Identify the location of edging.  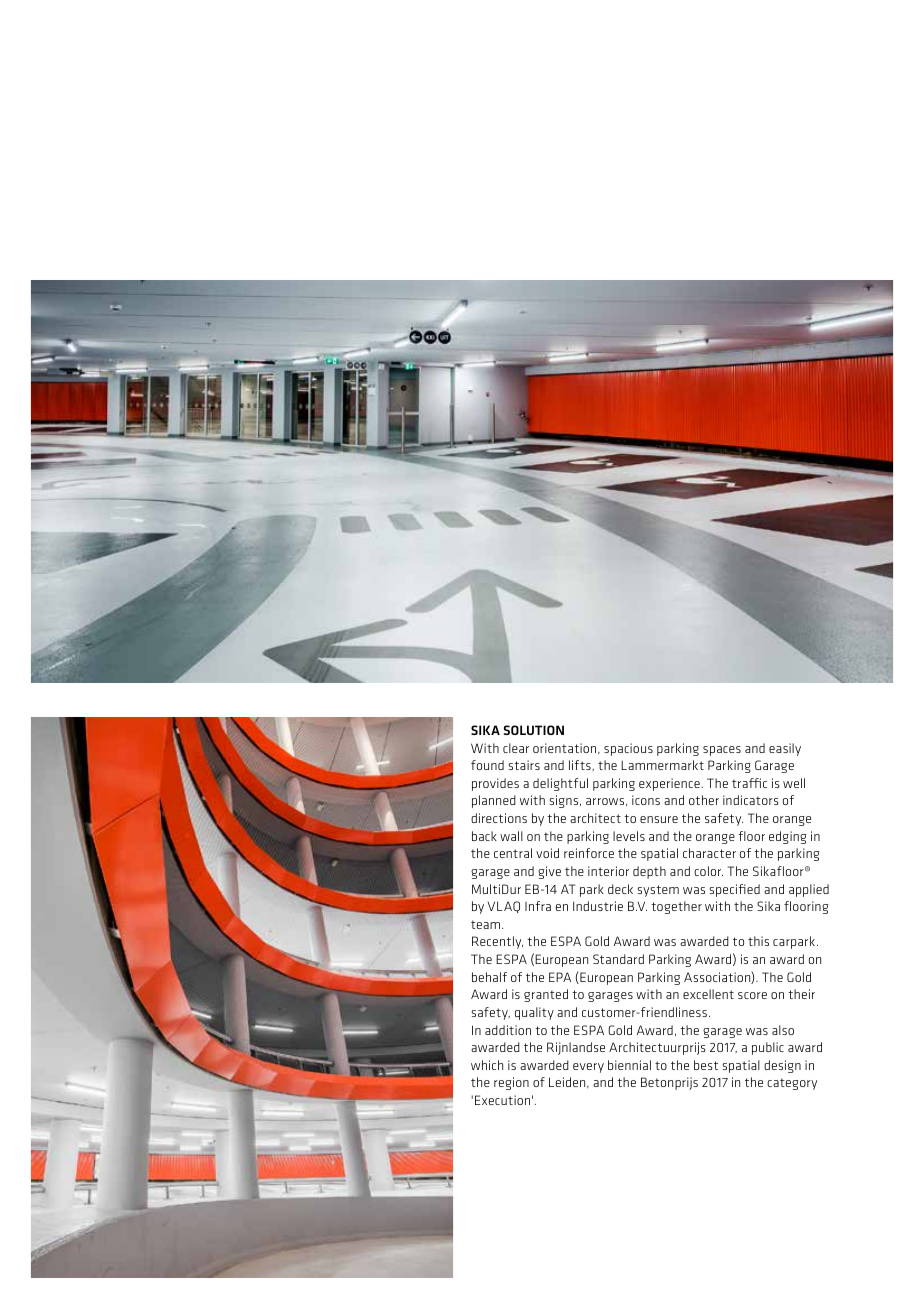
(787, 837).
